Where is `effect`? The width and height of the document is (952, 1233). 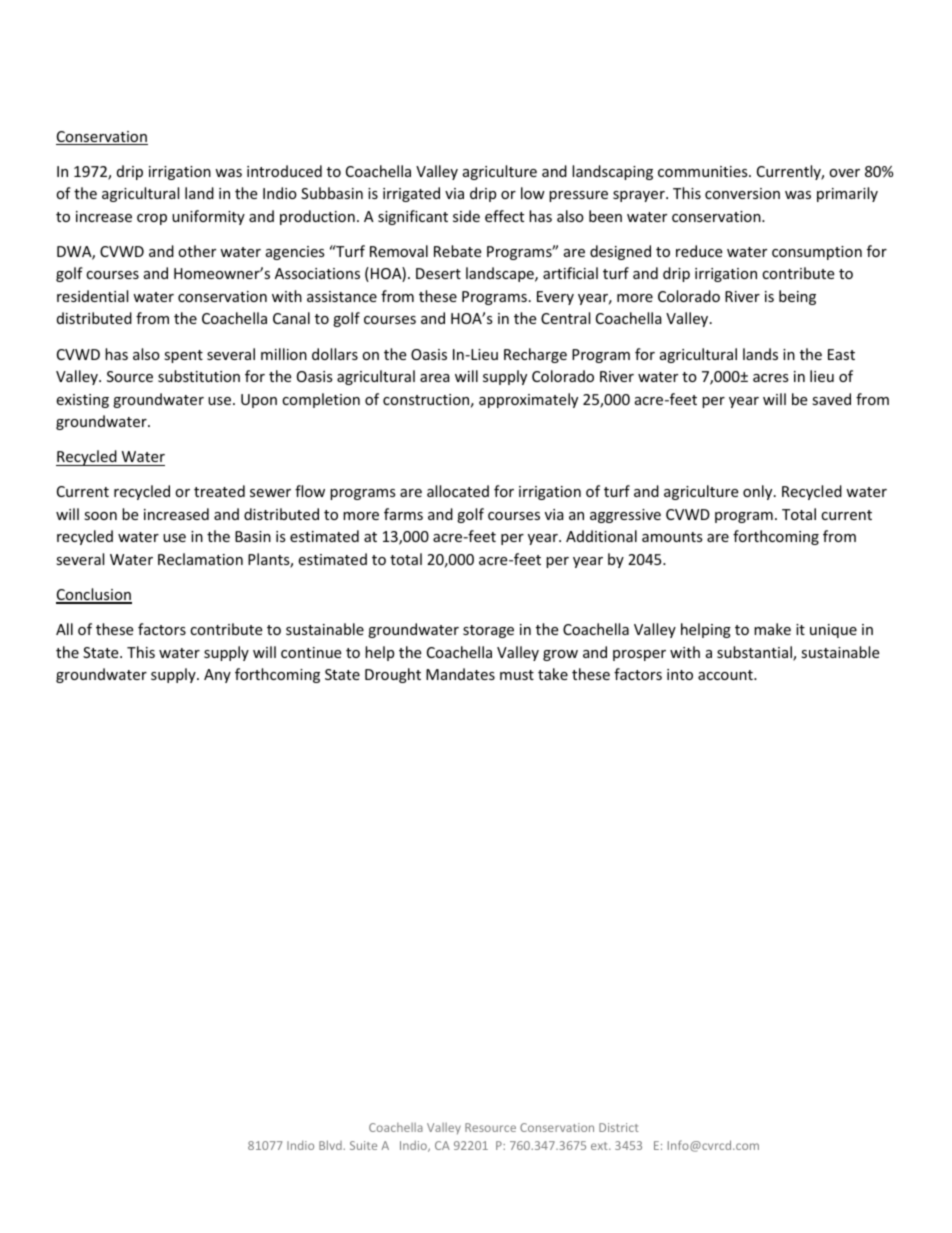 effect is located at coordinates (504, 216).
